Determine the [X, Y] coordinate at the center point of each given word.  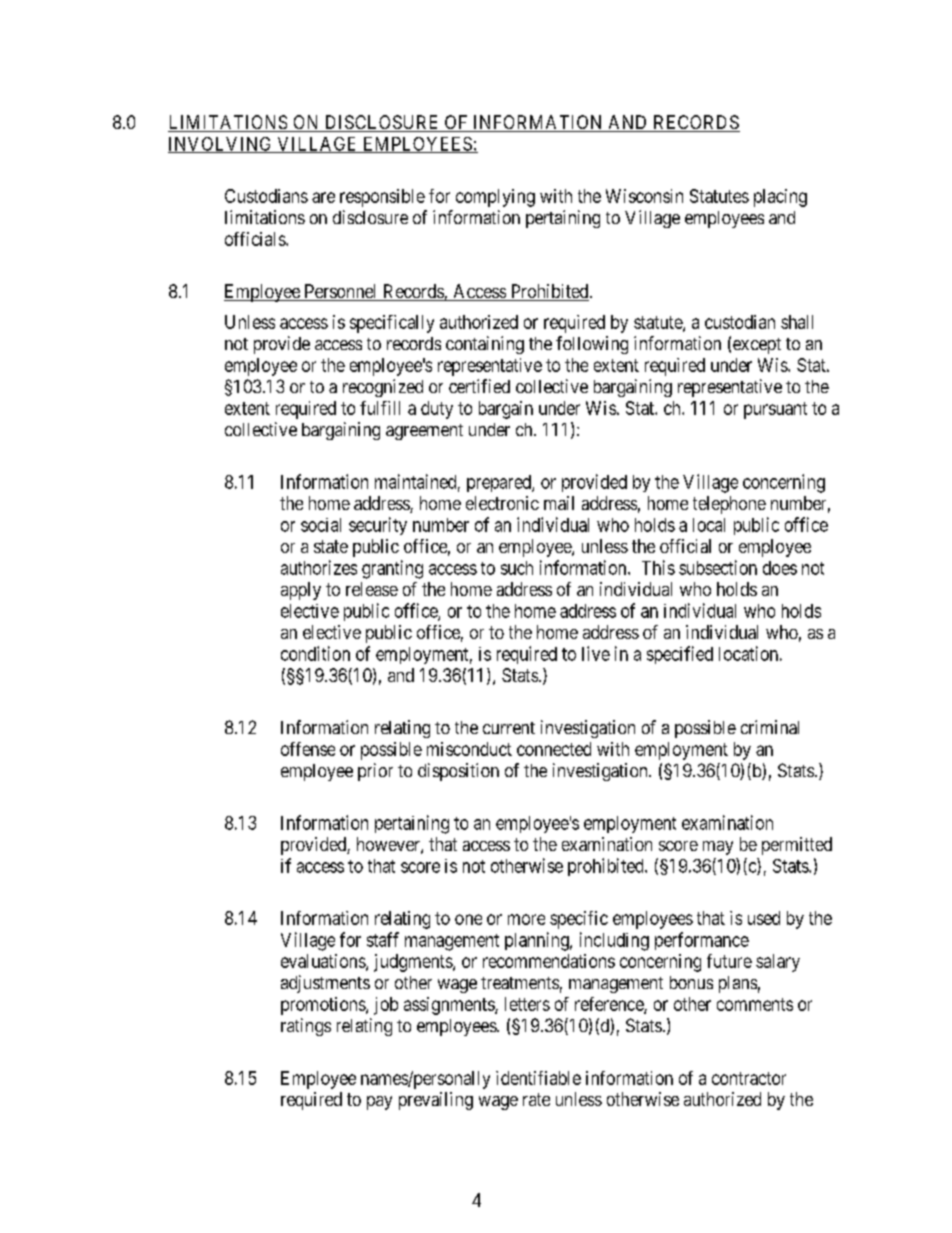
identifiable [538, 1078]
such [517, 568]
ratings [306, 1027]
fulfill [380, 408]
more [526, 919]
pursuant [775, 410]
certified [479, 386]
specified [680, 655]
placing [780, 198]
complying [495, 198]
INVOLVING [221, 145]
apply [301, 591]
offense [308, 749]
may [718, 848]
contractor [749, 1078]
